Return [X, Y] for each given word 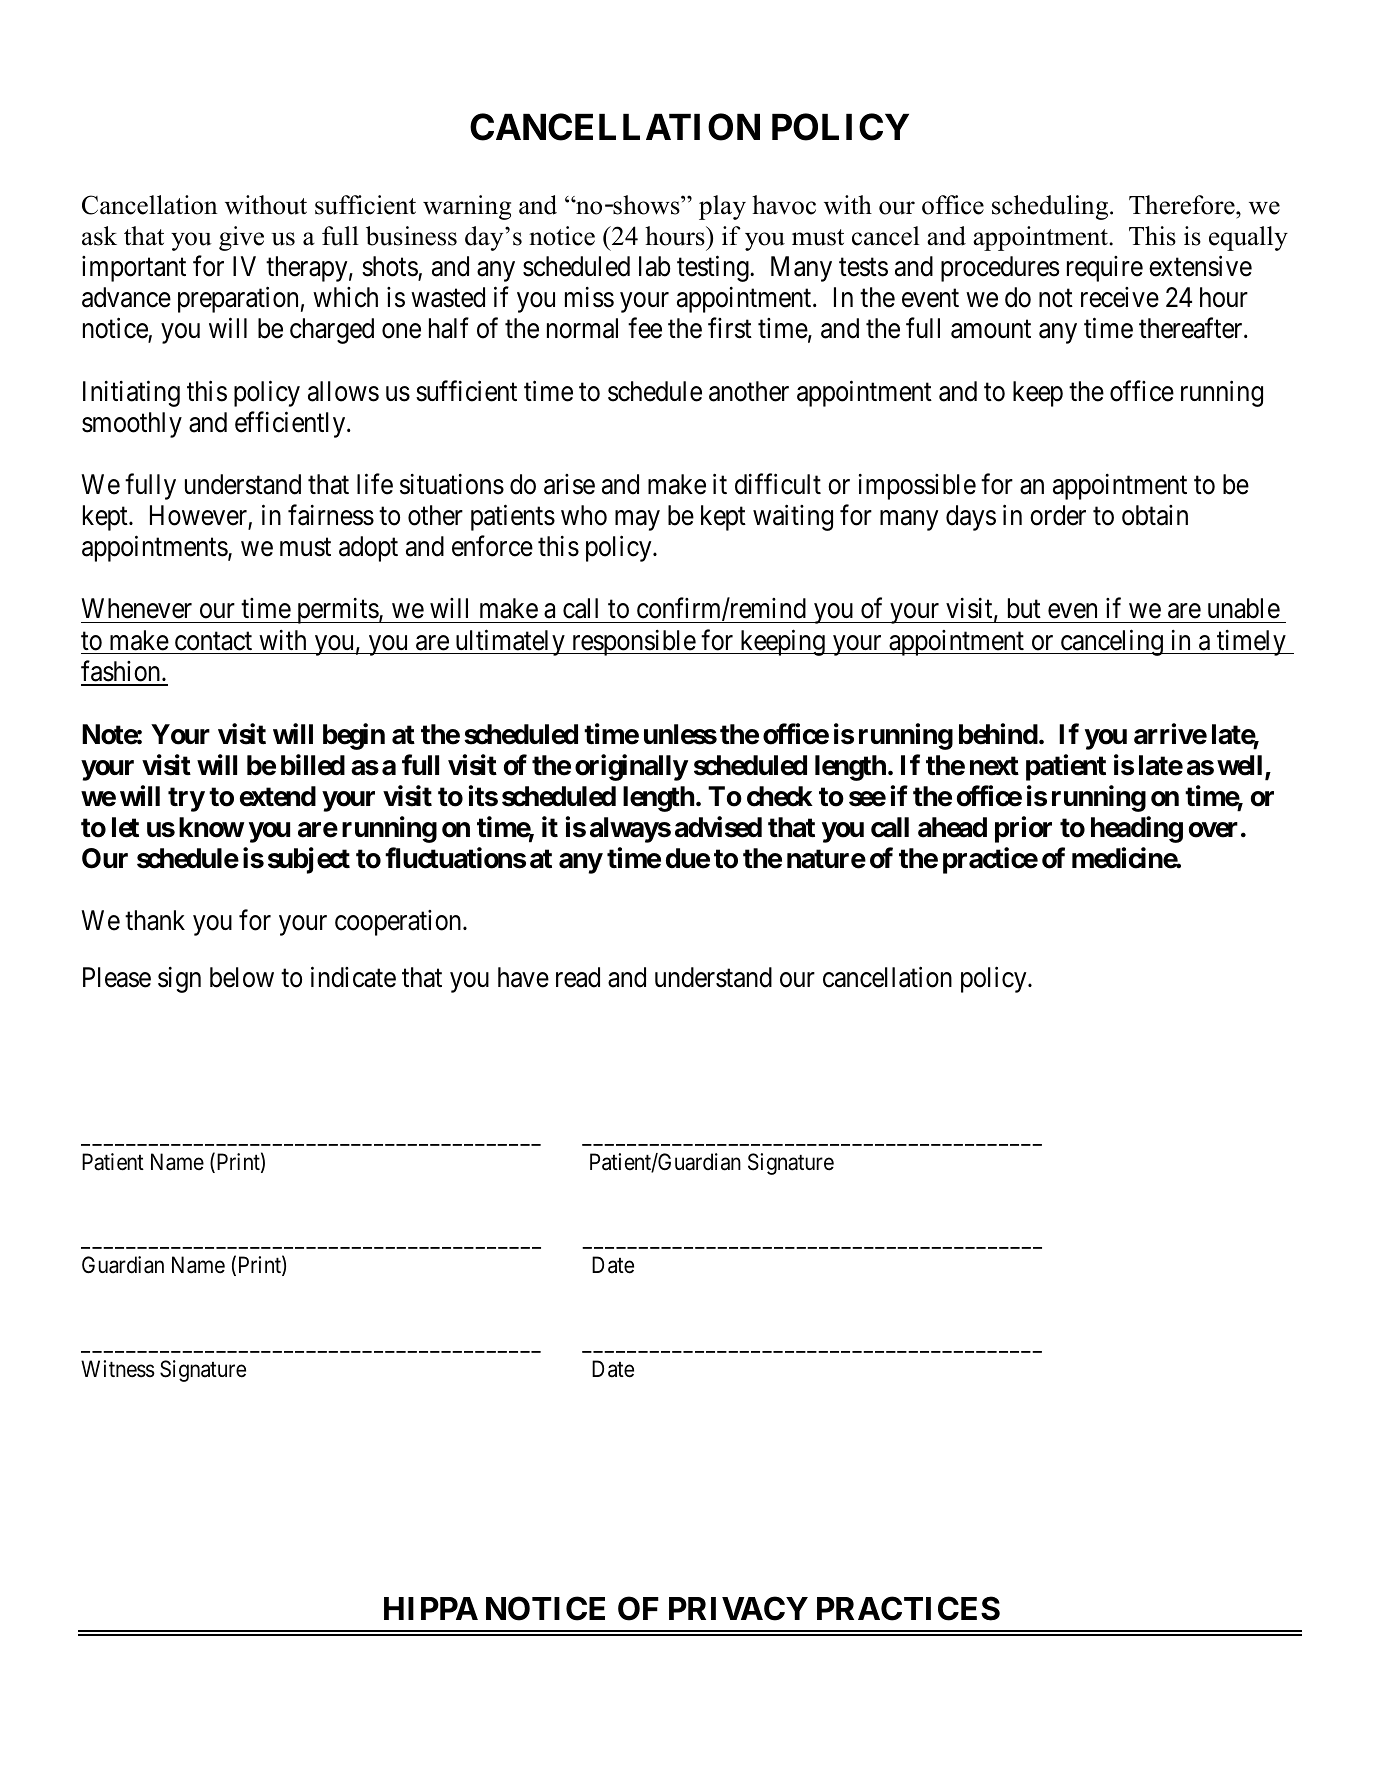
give [241, 238]
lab [655, 266]
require [1105, 269]
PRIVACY [738, 1608]
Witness [118, 1369]
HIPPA [431, 1608]
